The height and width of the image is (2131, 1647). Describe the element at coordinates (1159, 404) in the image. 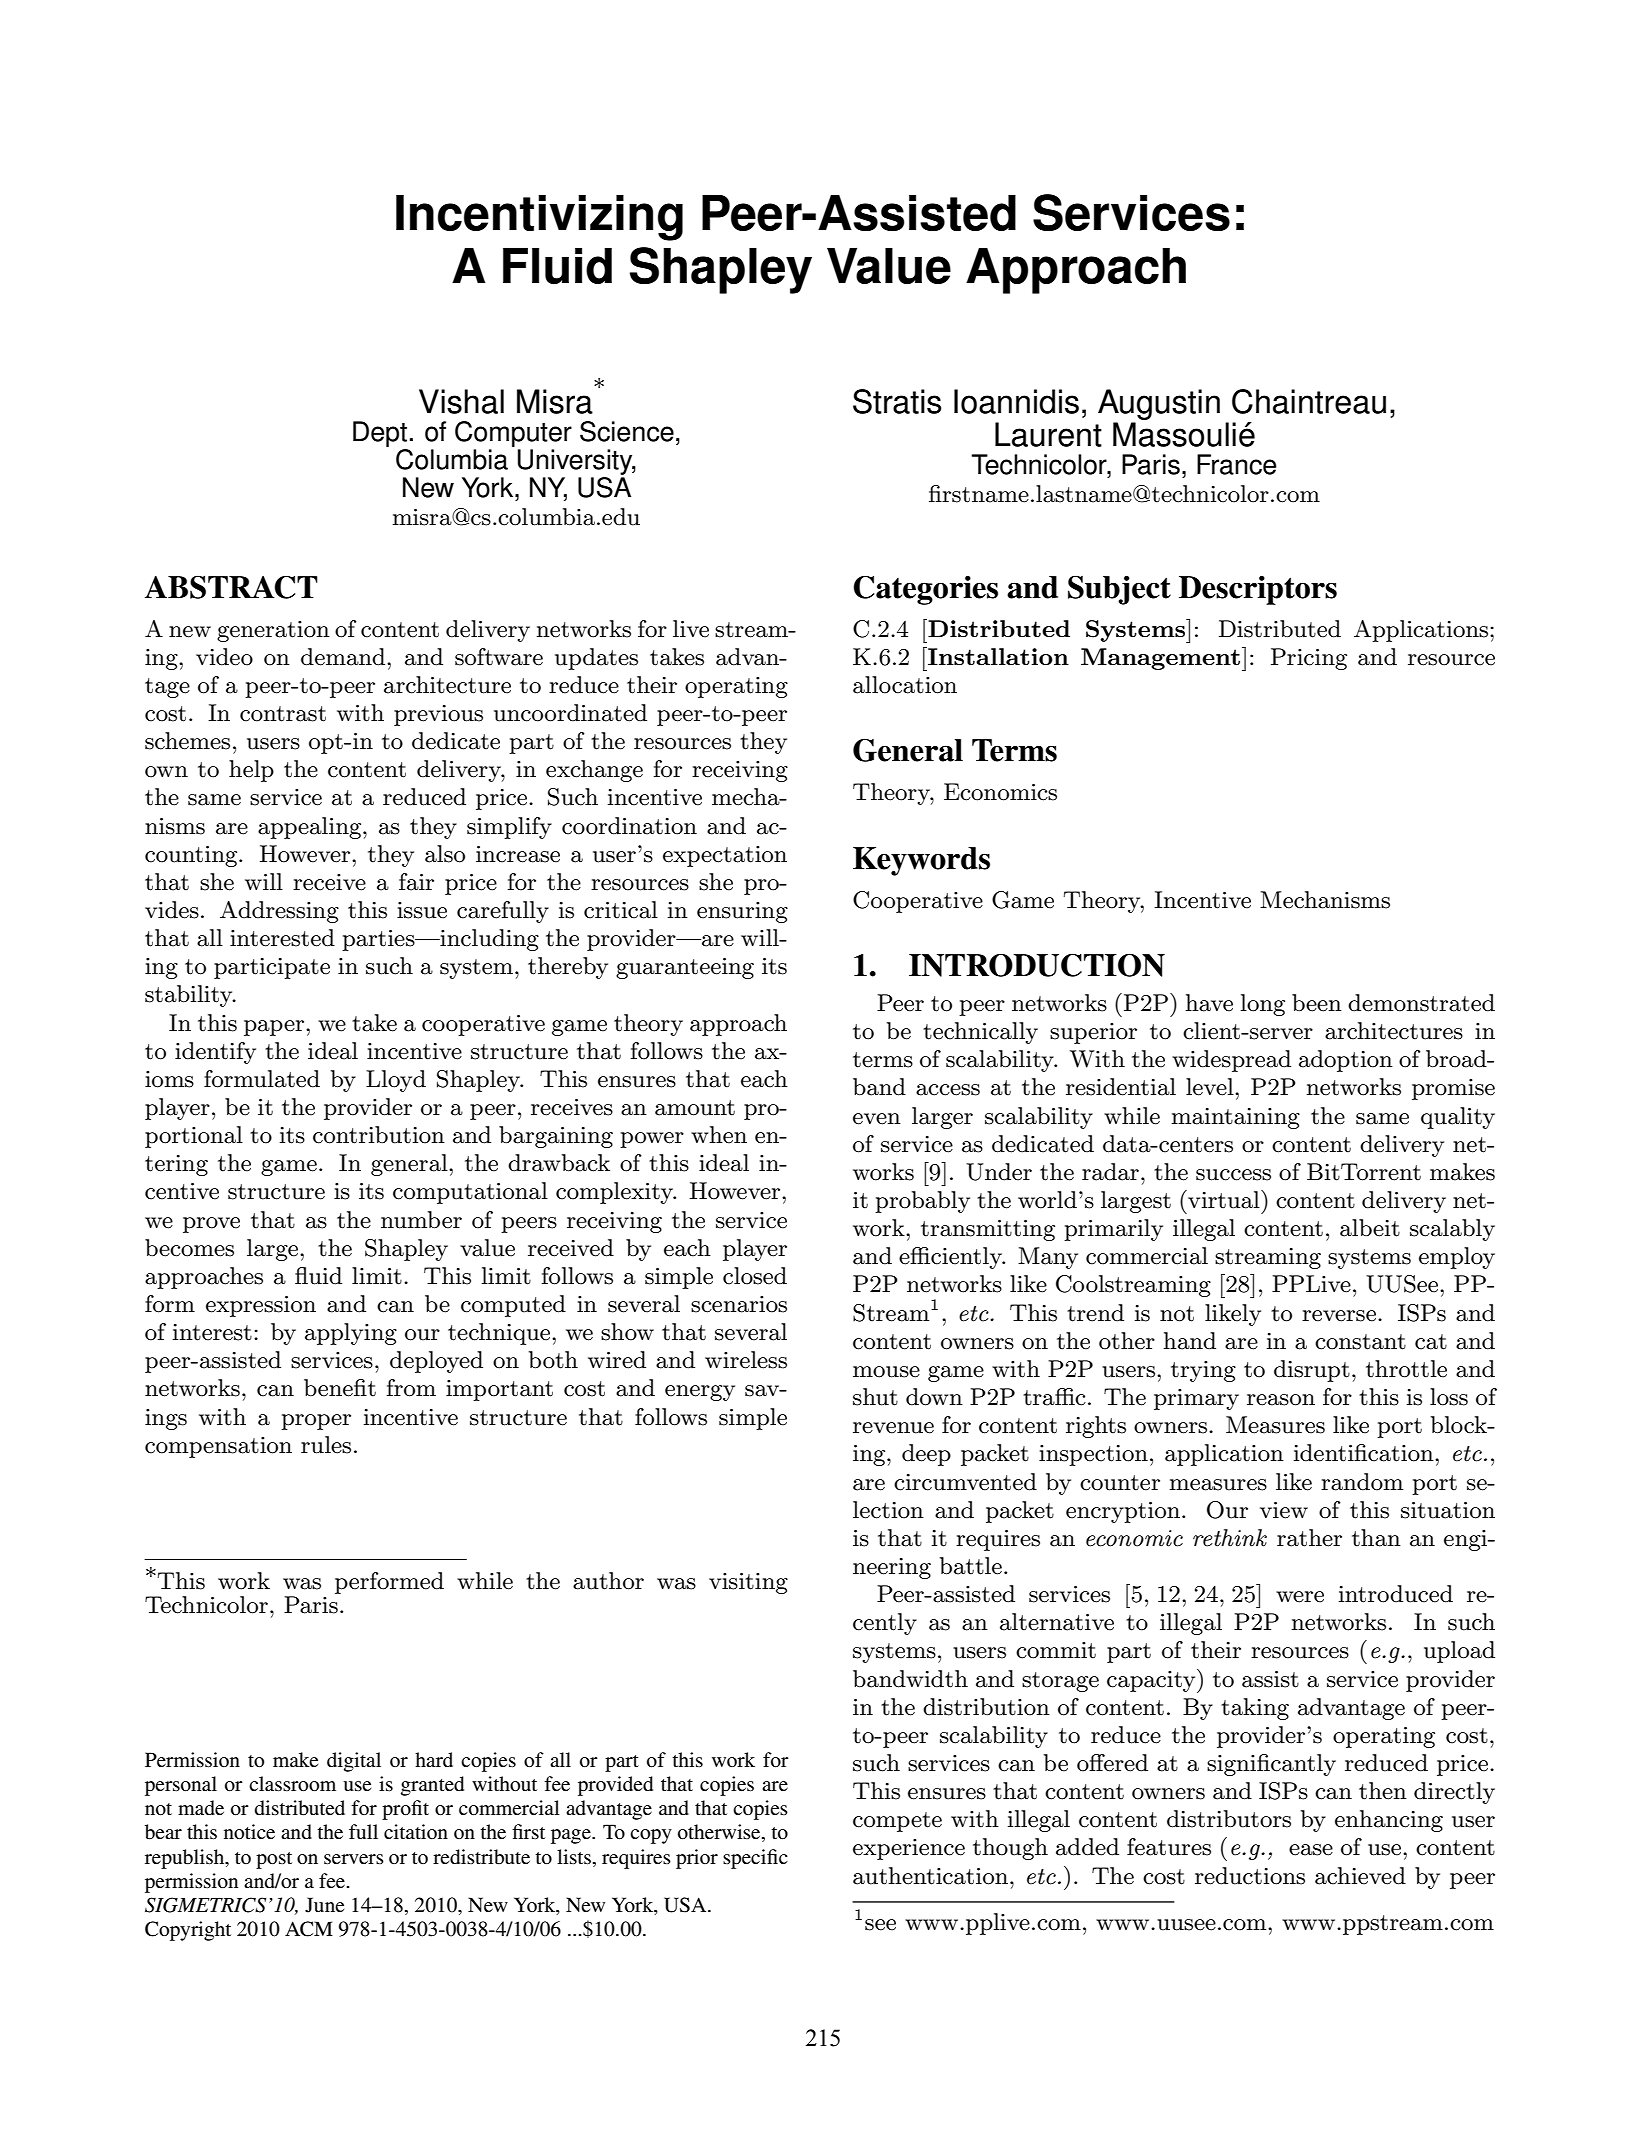

I see `Augustin` at that location.
